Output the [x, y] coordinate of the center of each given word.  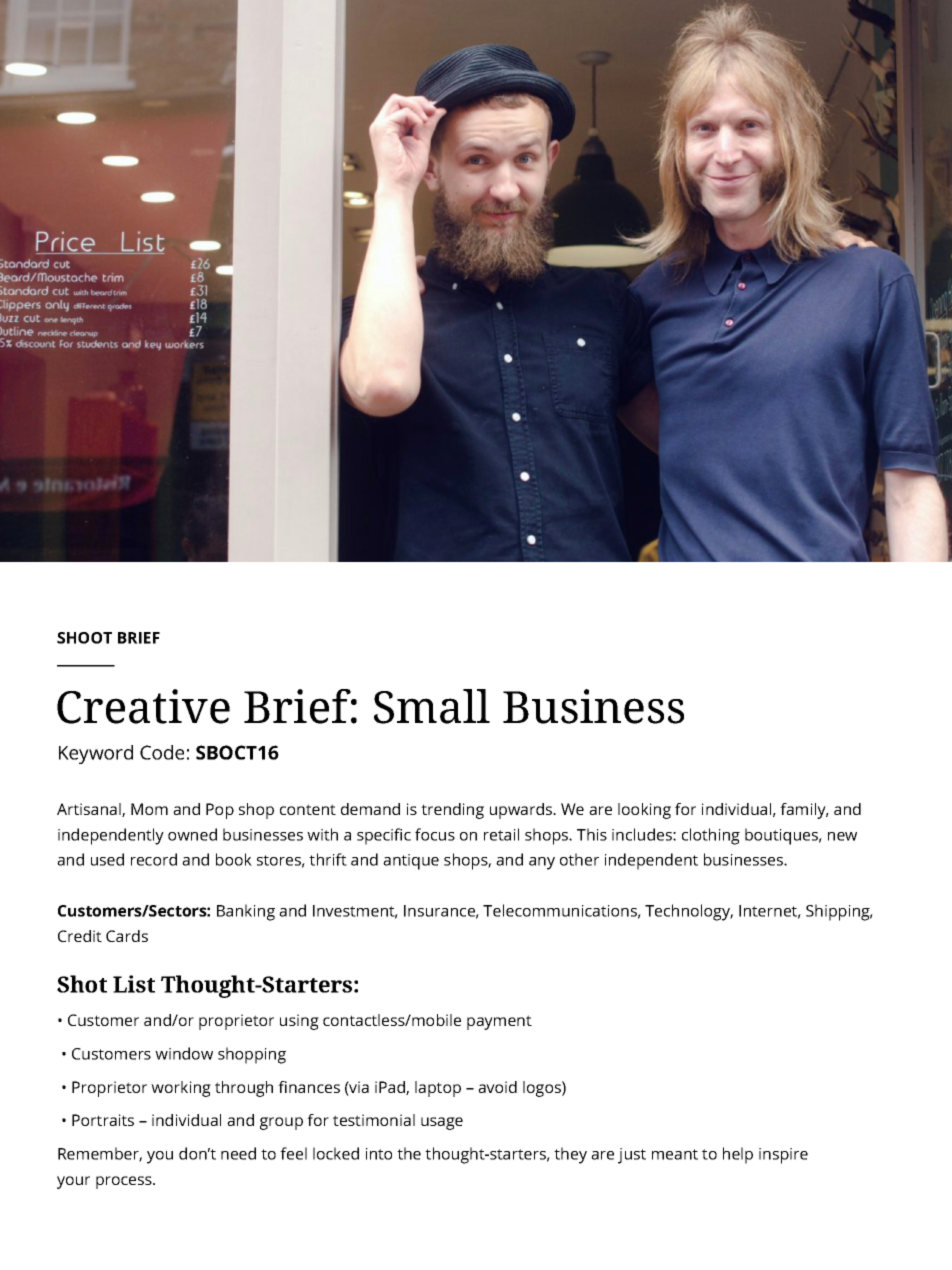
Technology [689, 912]
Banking [246, 912]
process [125, 1182]
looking [644, 811]
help [738, 1155]
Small [432, 706]
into [379, 1154]
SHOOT [84, 638]
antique [411, 862]
